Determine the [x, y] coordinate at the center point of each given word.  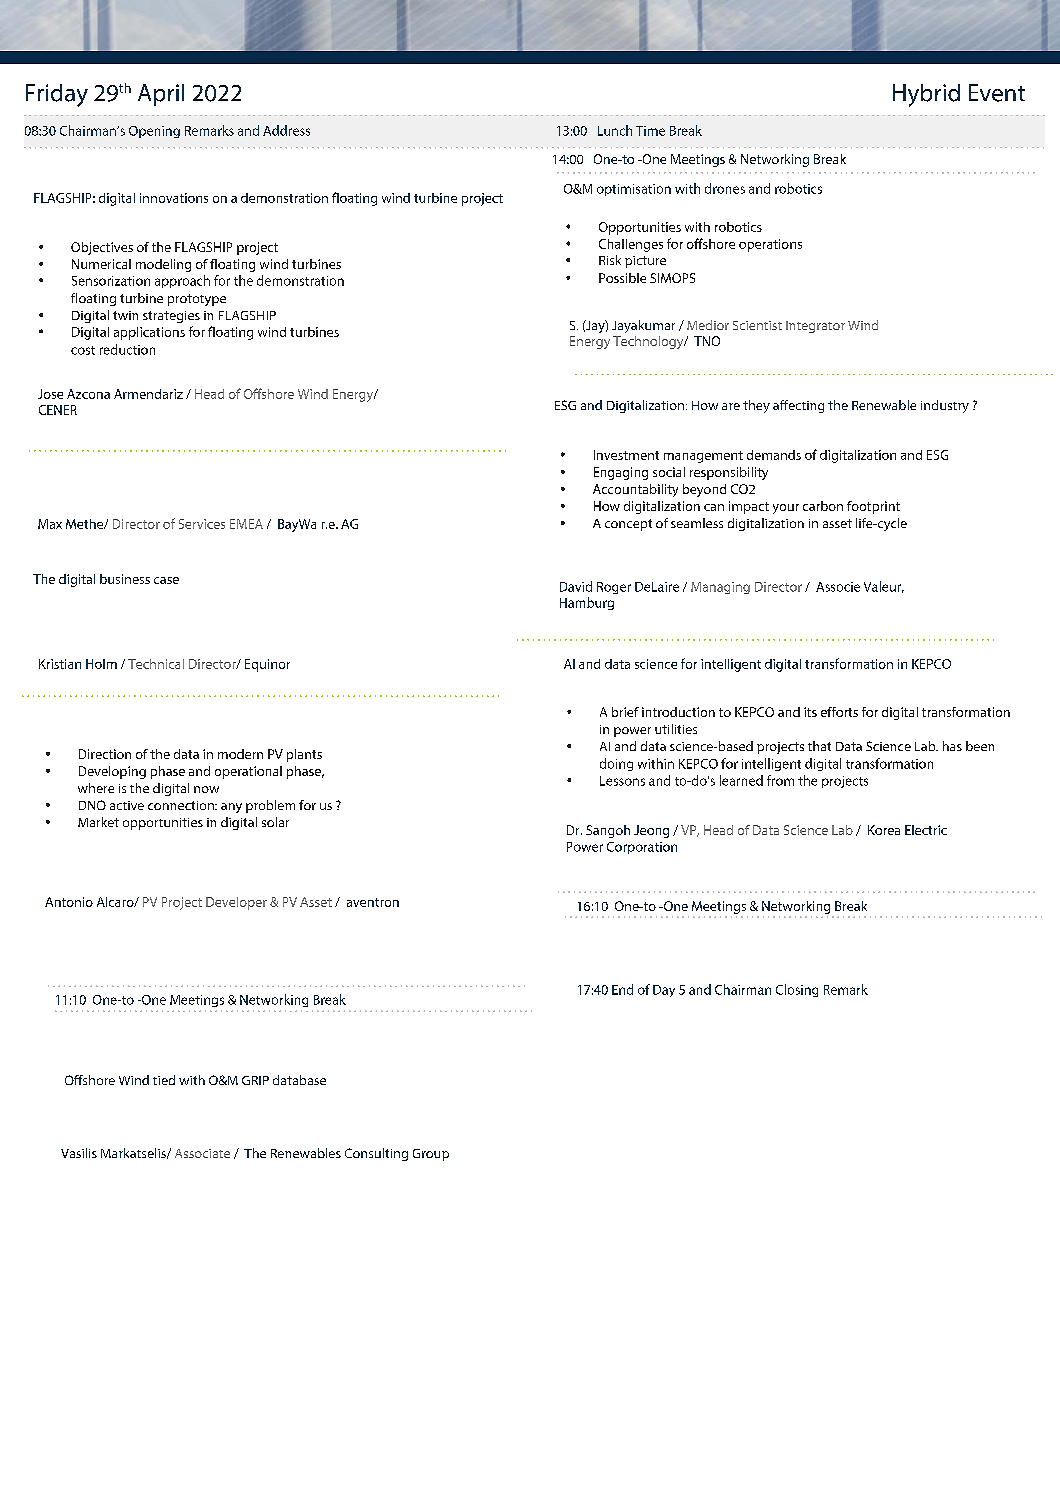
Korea [884, 830]
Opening [154, 132]
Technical [156, 664]
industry [945, 406]
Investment [626, 455]
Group [431, 1155]
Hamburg [587, 603]
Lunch [615, 130]
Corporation [642, 848]
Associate [202, 1153]
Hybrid [926, 95]
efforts [839, 712]
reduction [127, 349]
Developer [236, 903]
